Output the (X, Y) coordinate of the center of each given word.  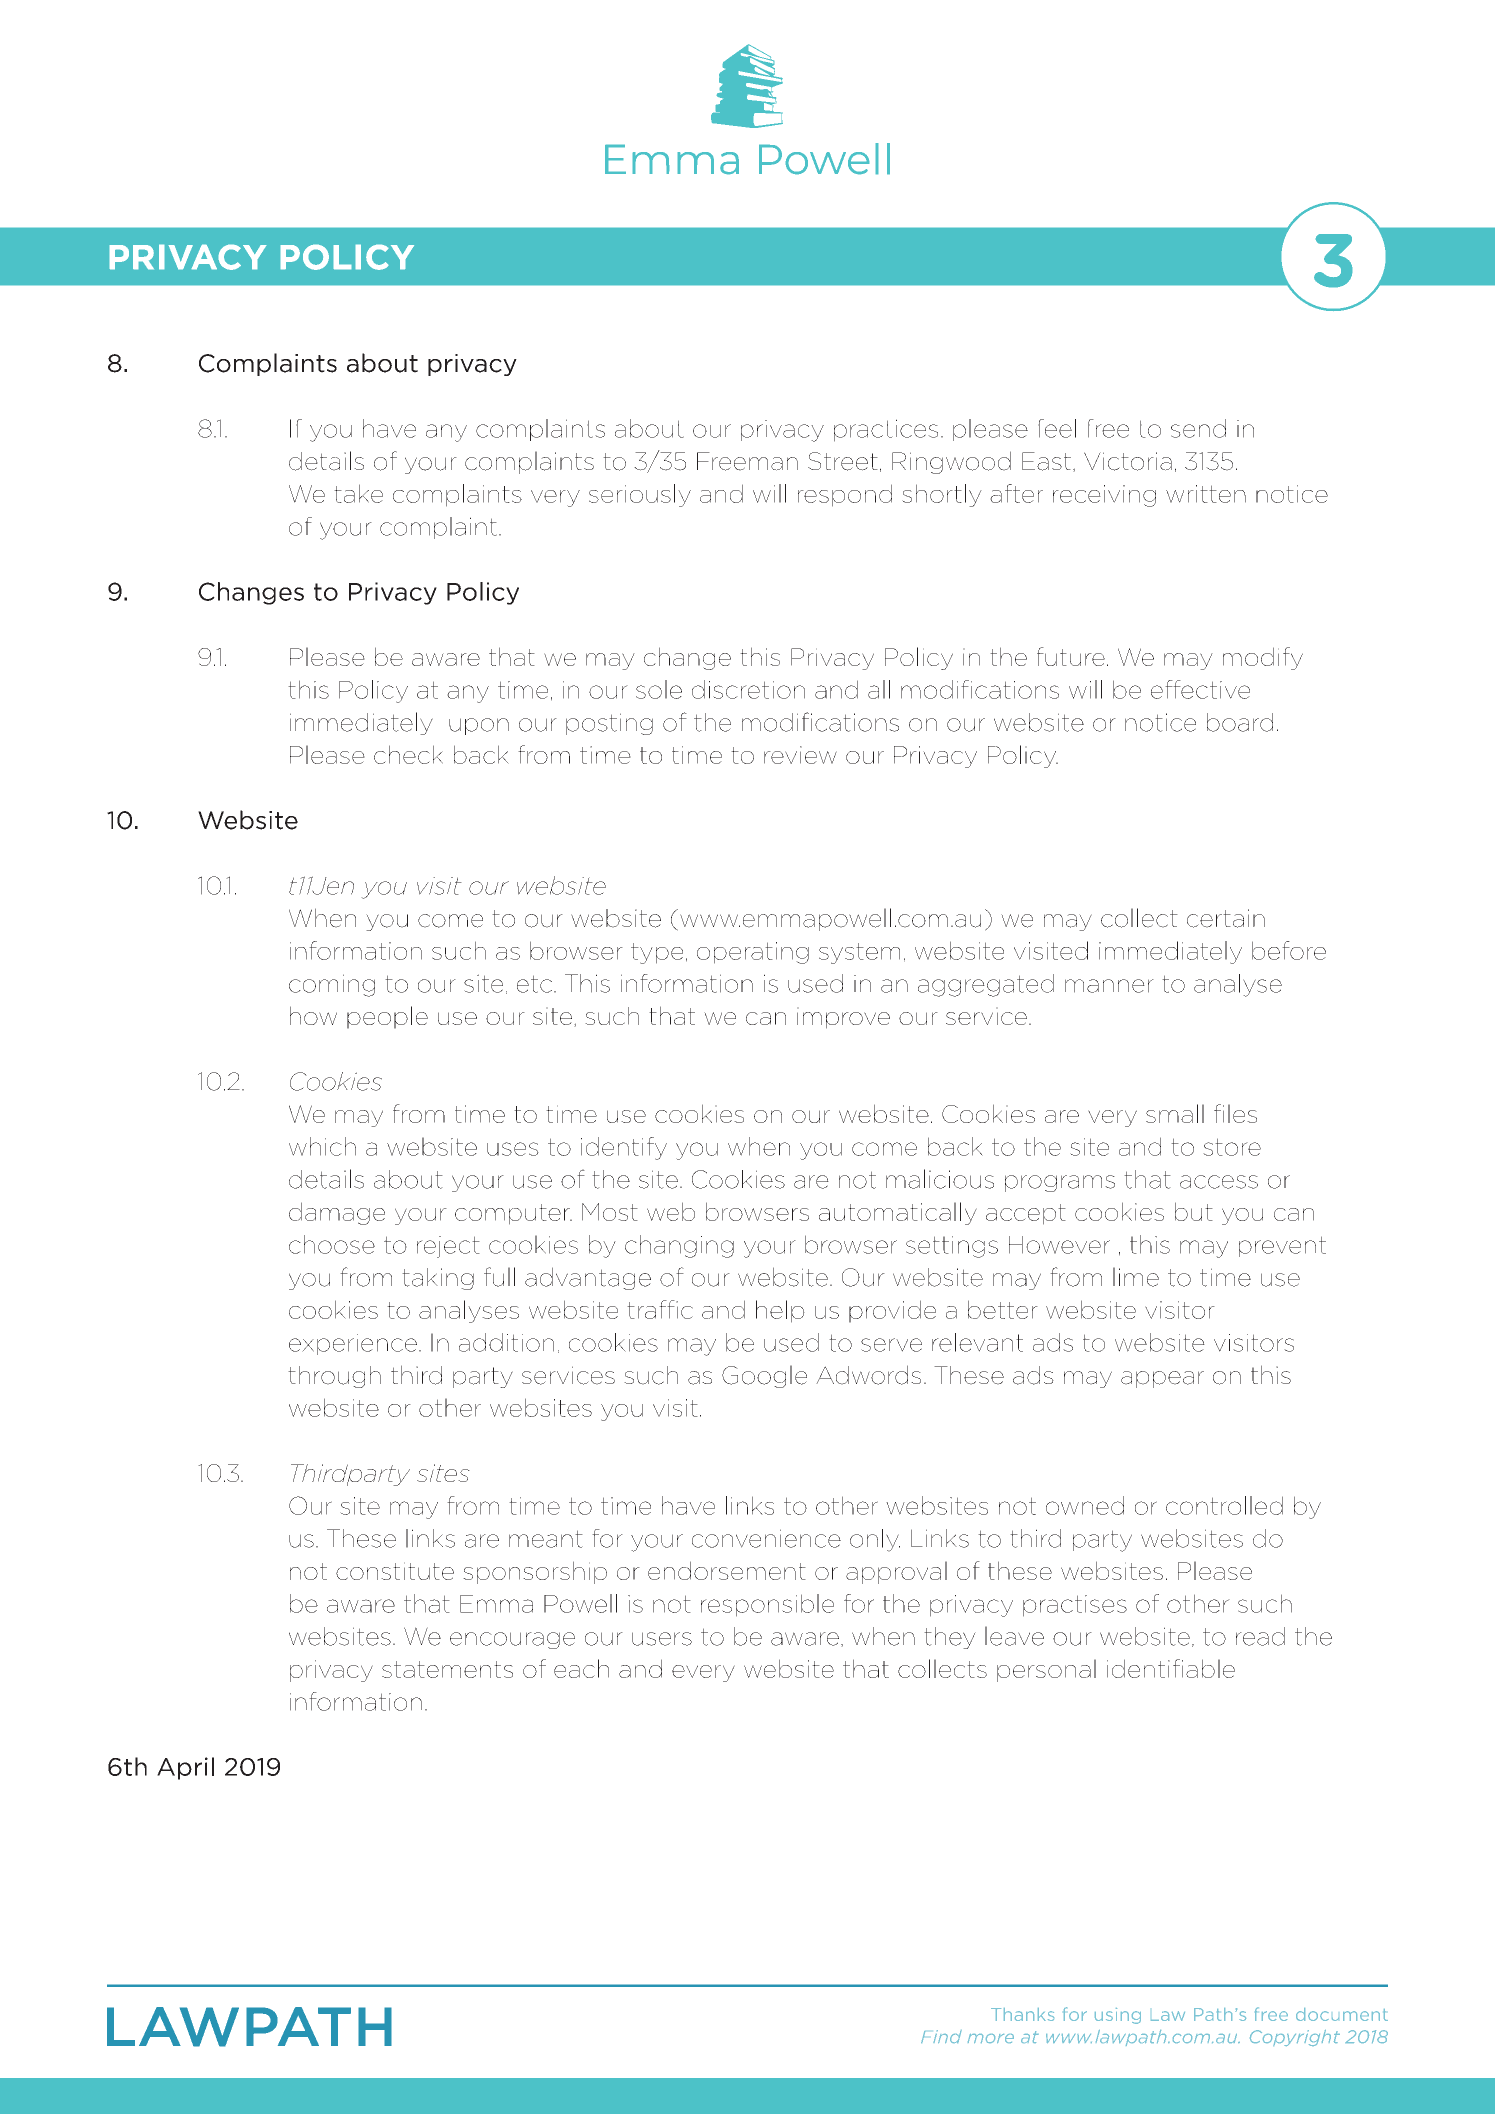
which (322, 1146)
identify (624, 1148)
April (185, 1768)
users (662, 1639)
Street (843, 461)
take (358, 493)
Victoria (1128, 461)
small (1175, 1113)
